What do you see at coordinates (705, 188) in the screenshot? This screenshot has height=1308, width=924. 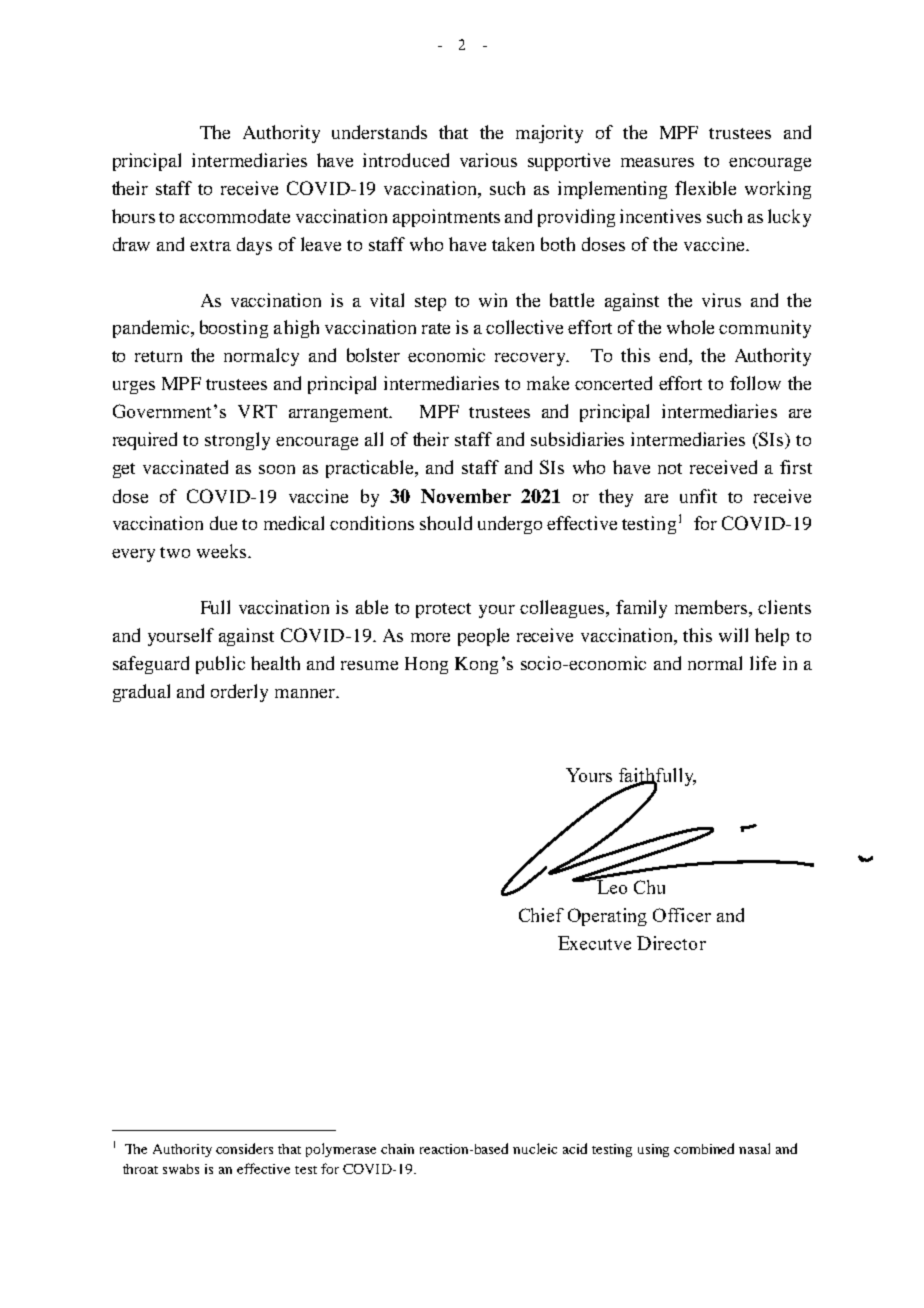 I see `flexible` at bounding box center [705, 188].
